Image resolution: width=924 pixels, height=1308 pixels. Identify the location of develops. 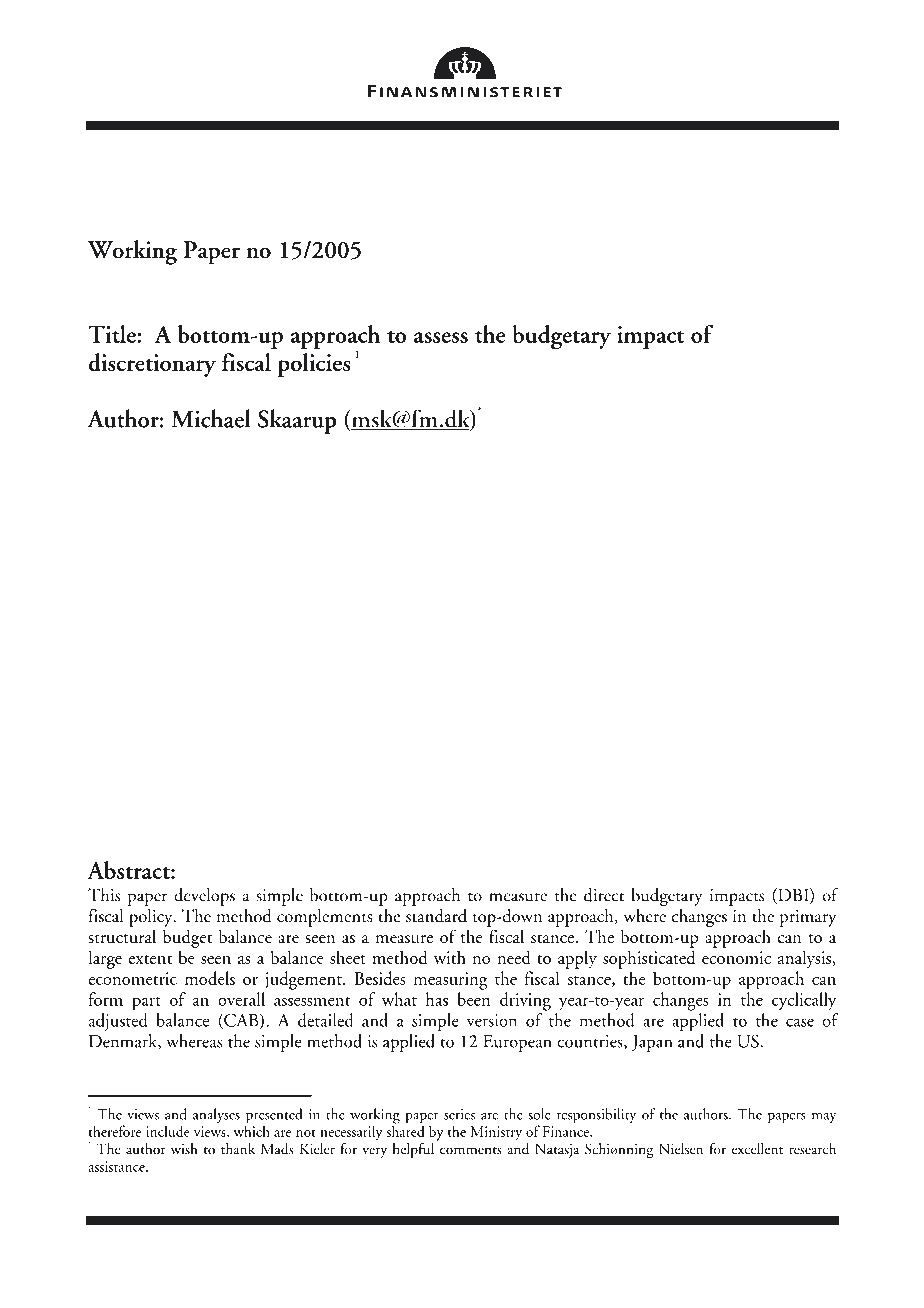
(204, 897).
